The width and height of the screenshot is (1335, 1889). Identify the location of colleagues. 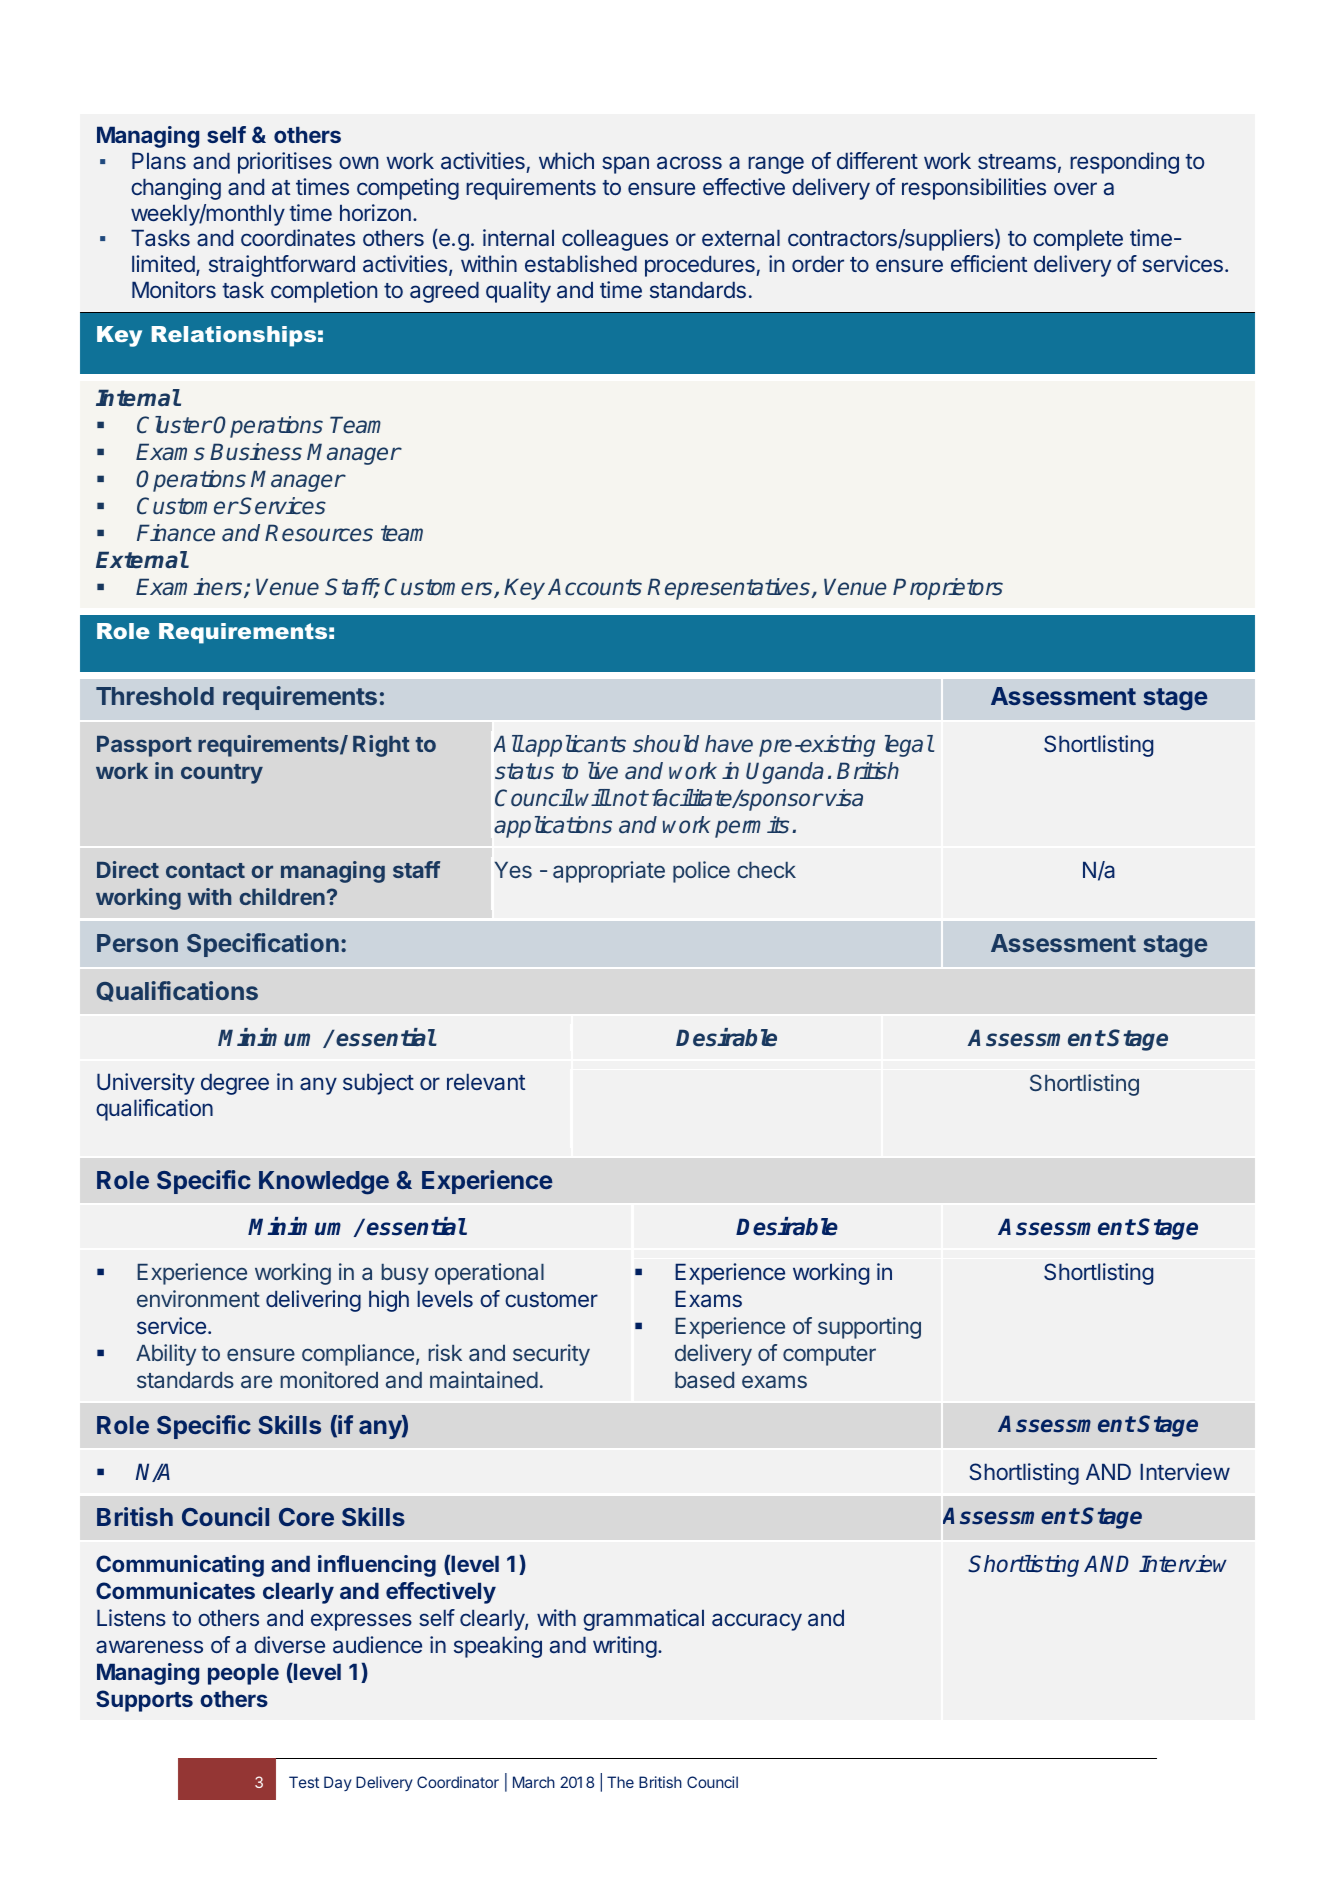
(615, 240).
